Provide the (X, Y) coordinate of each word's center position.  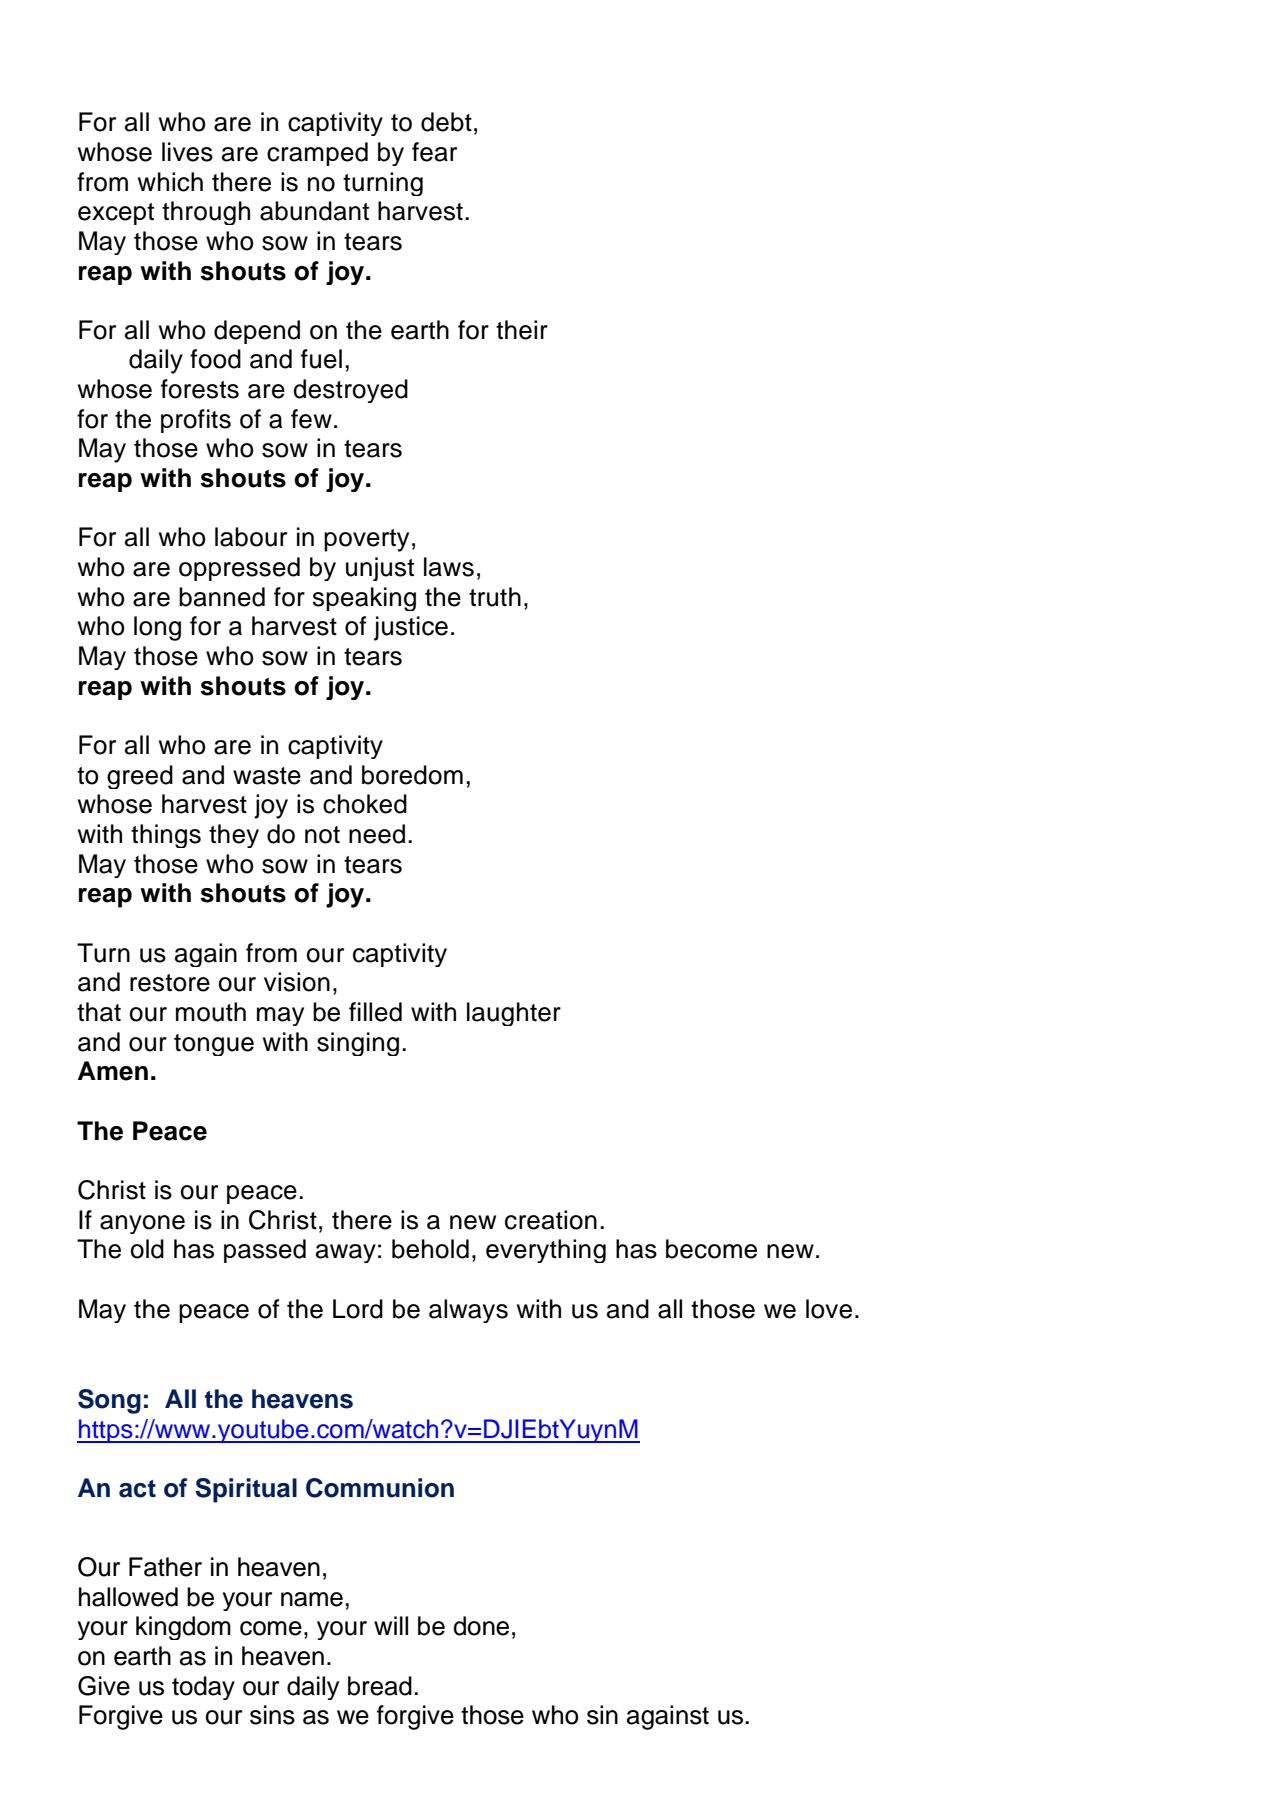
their (522, 330)
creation (551, 1220)
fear (434, 152)
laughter (514, 1014)
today (203, 1688)
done (481, 1626)
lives (187, 152)
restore (170, 983)
